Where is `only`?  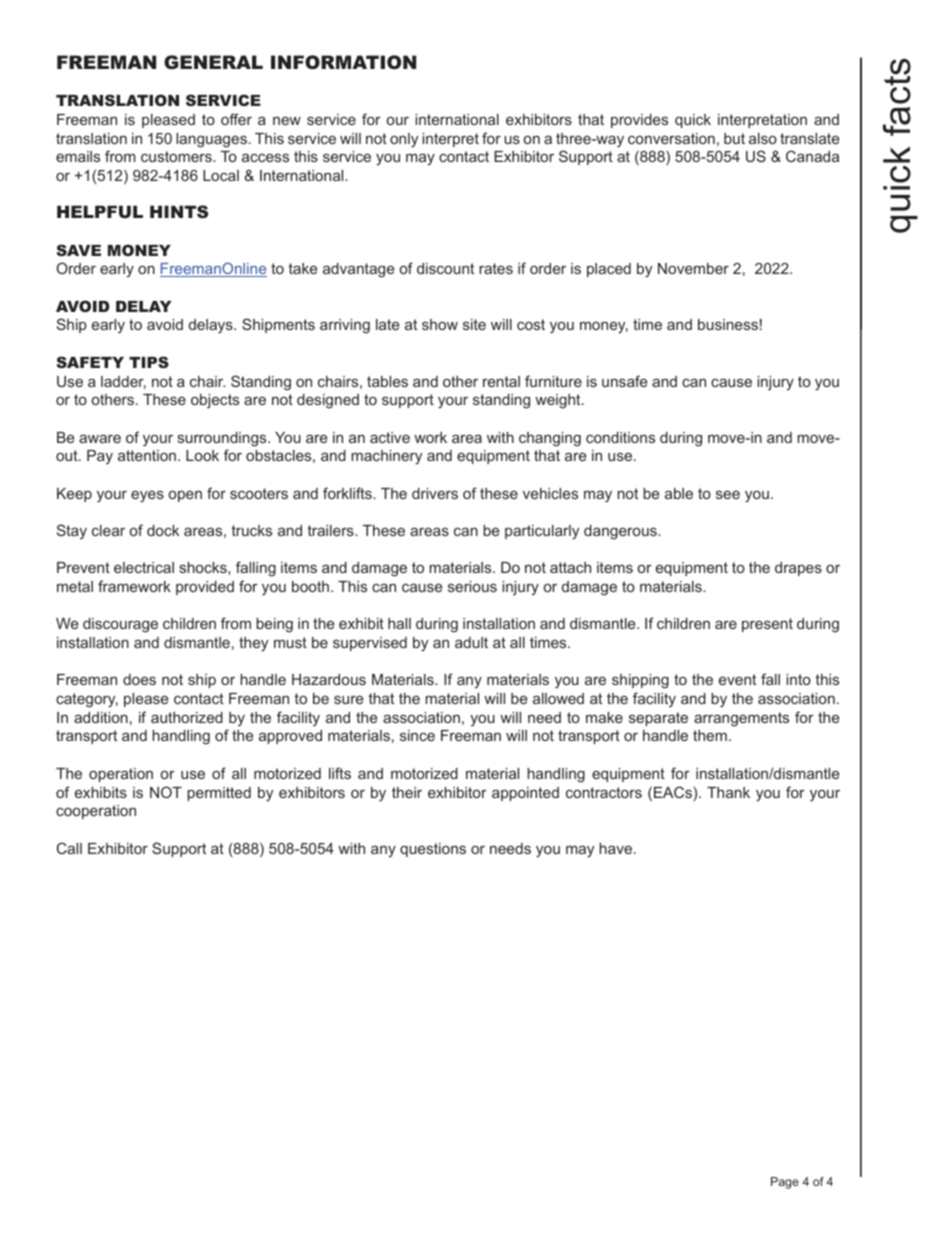
only is located at coordinates (404, 140).
